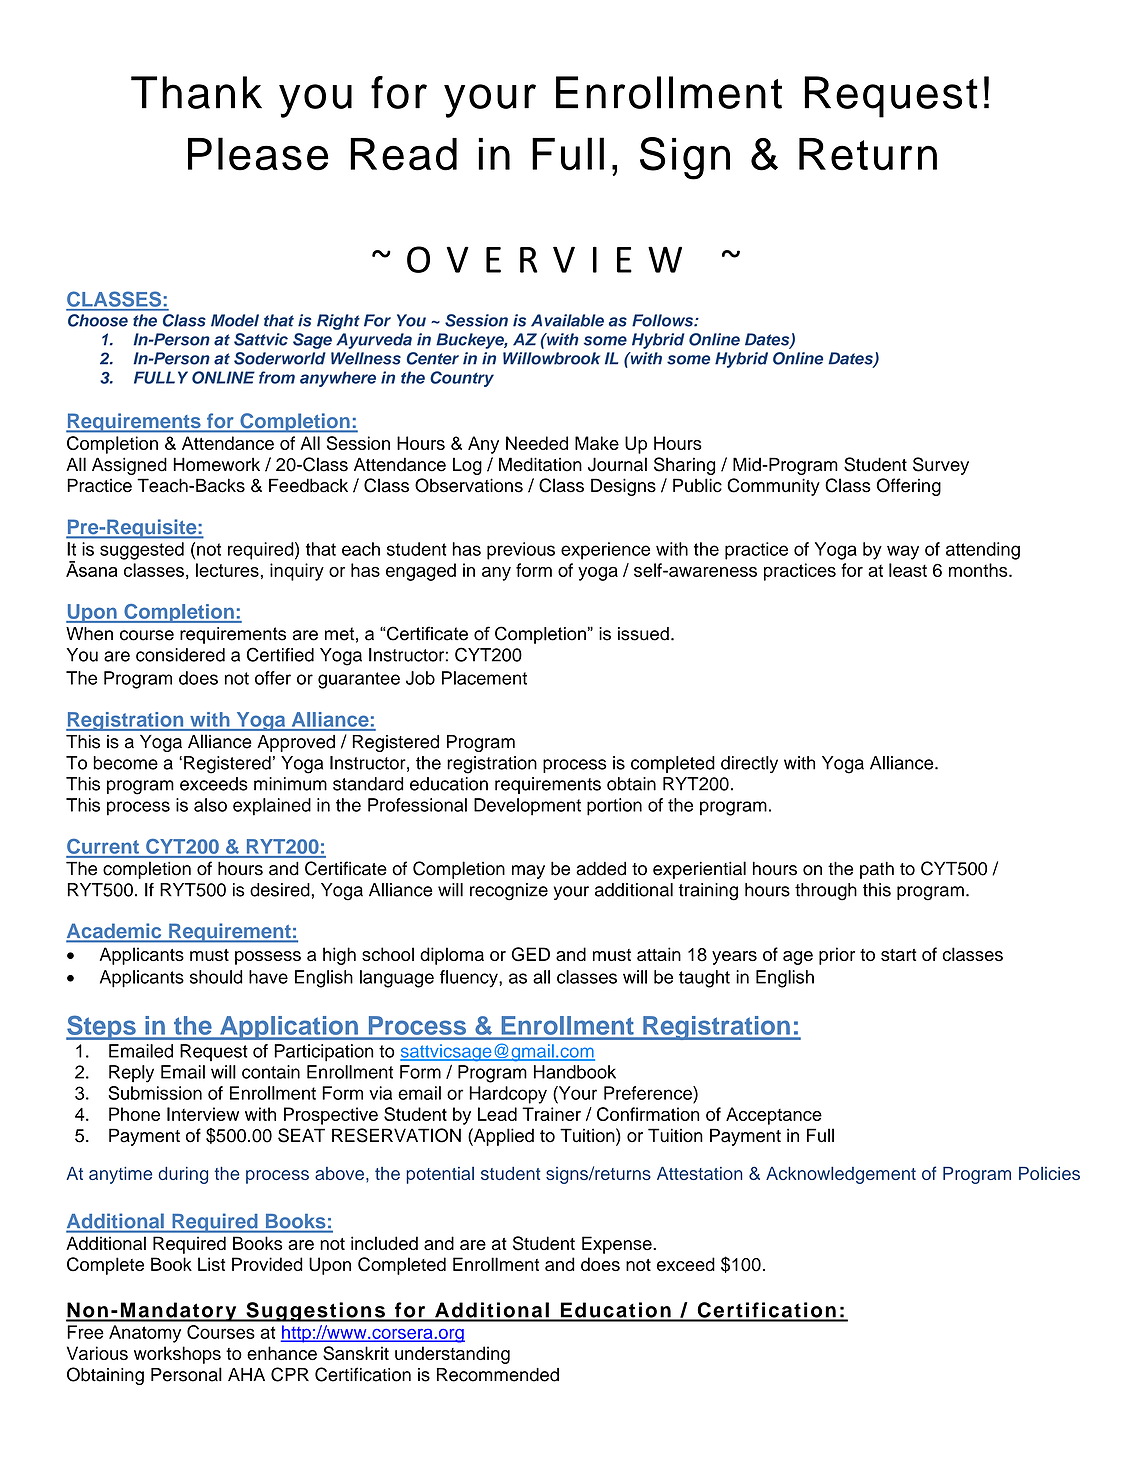 Image resolution: width=1126 pixels, height=1457 pixels. I want to click on lectures, so click(227, 570).
